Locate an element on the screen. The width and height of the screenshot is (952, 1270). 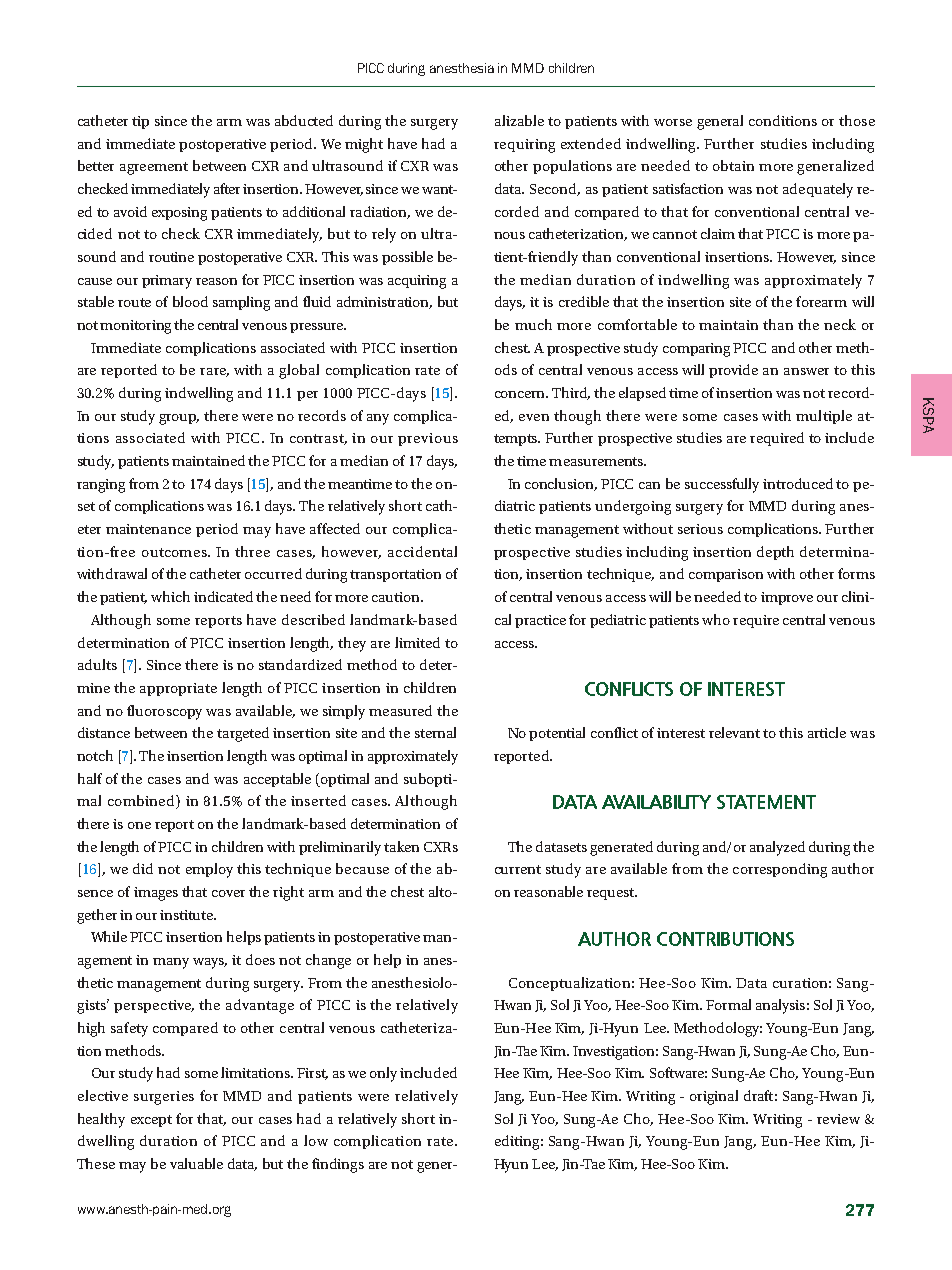
agreement is located at coordinates (154, 168).
